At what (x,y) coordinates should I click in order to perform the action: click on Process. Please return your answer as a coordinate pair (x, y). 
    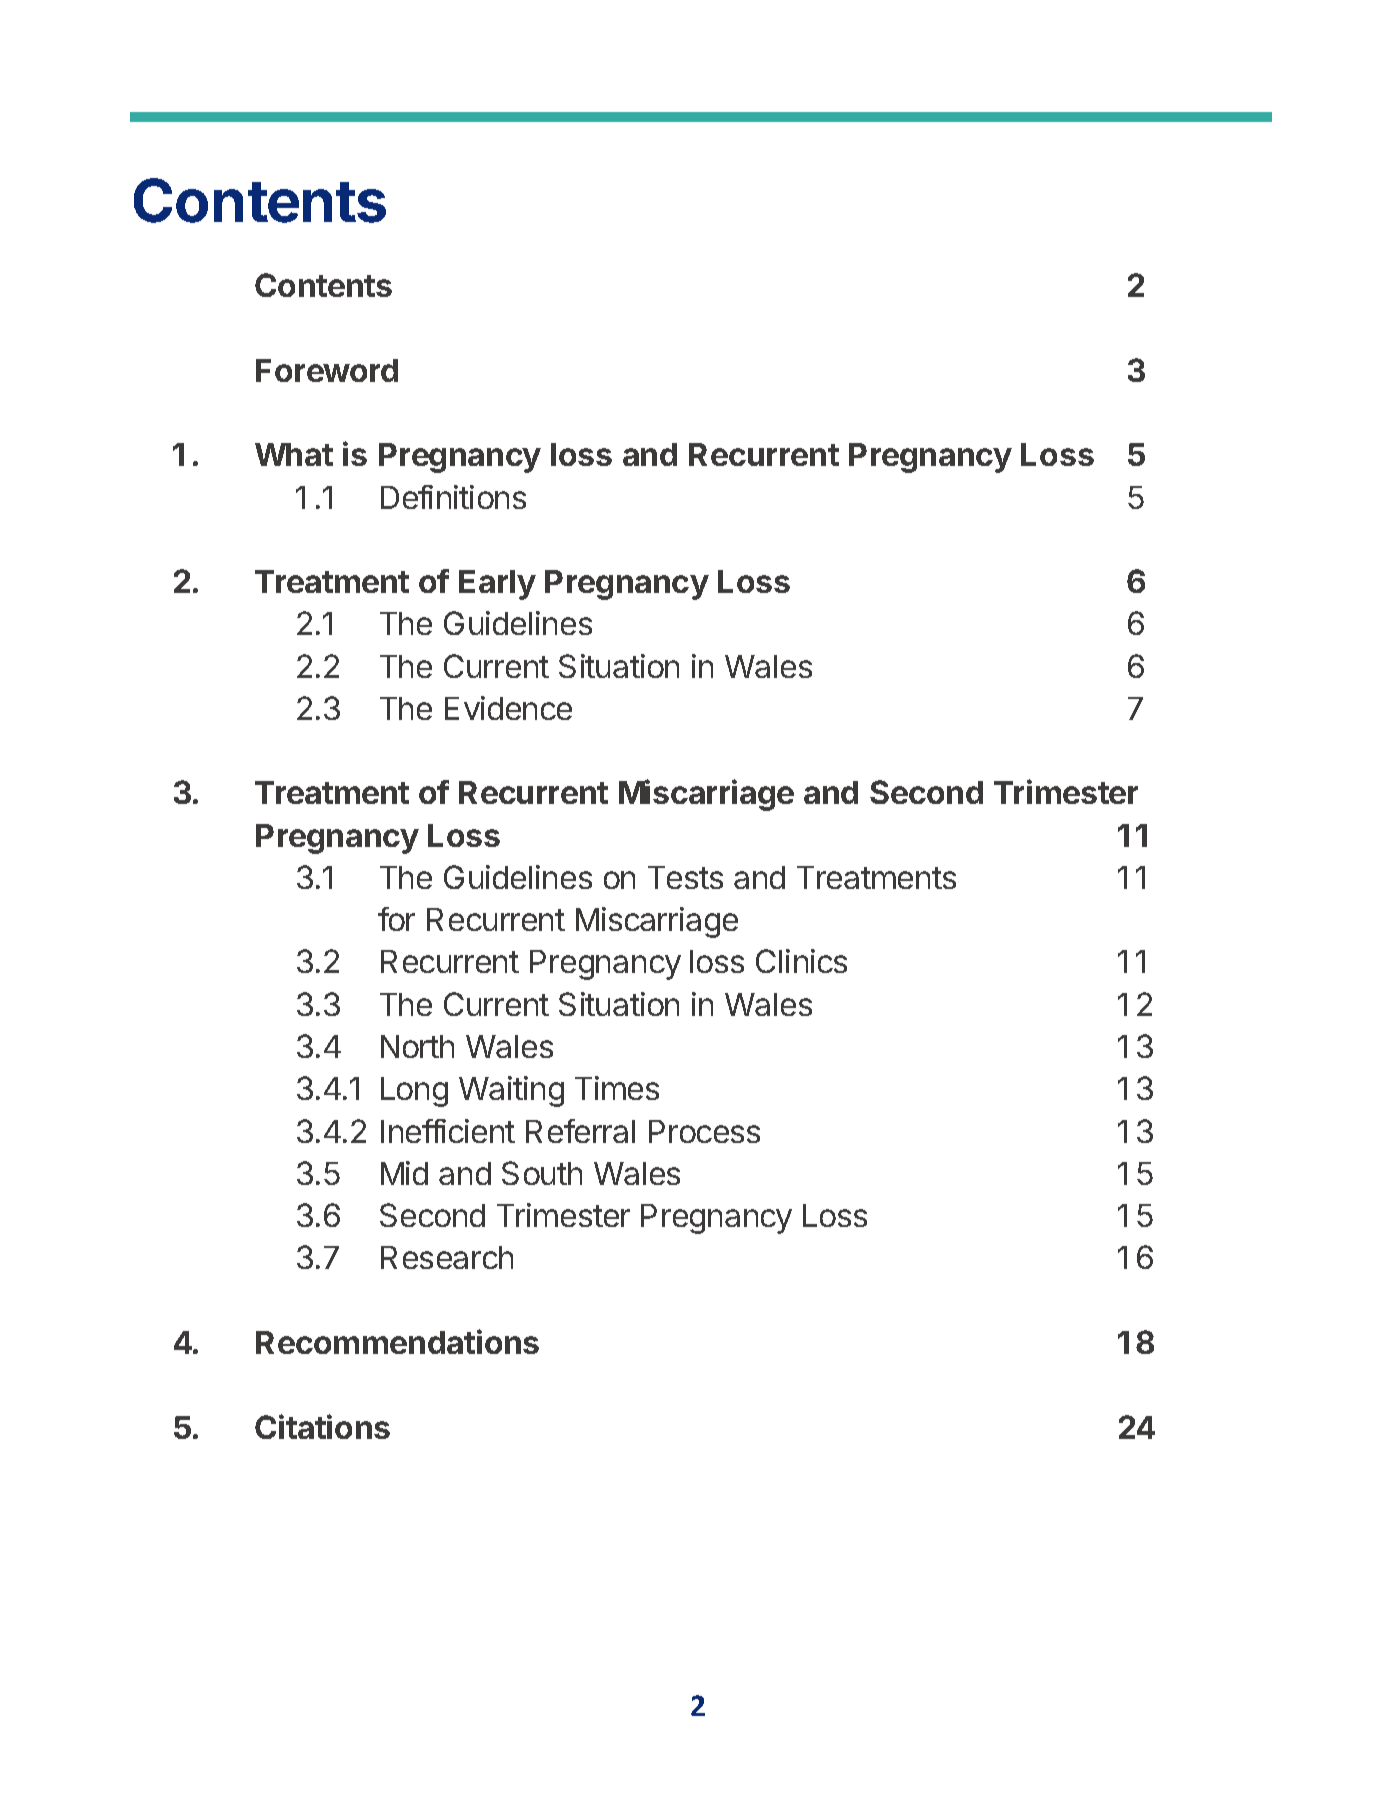
    Looking at the image, I should click on (704, 1131).
